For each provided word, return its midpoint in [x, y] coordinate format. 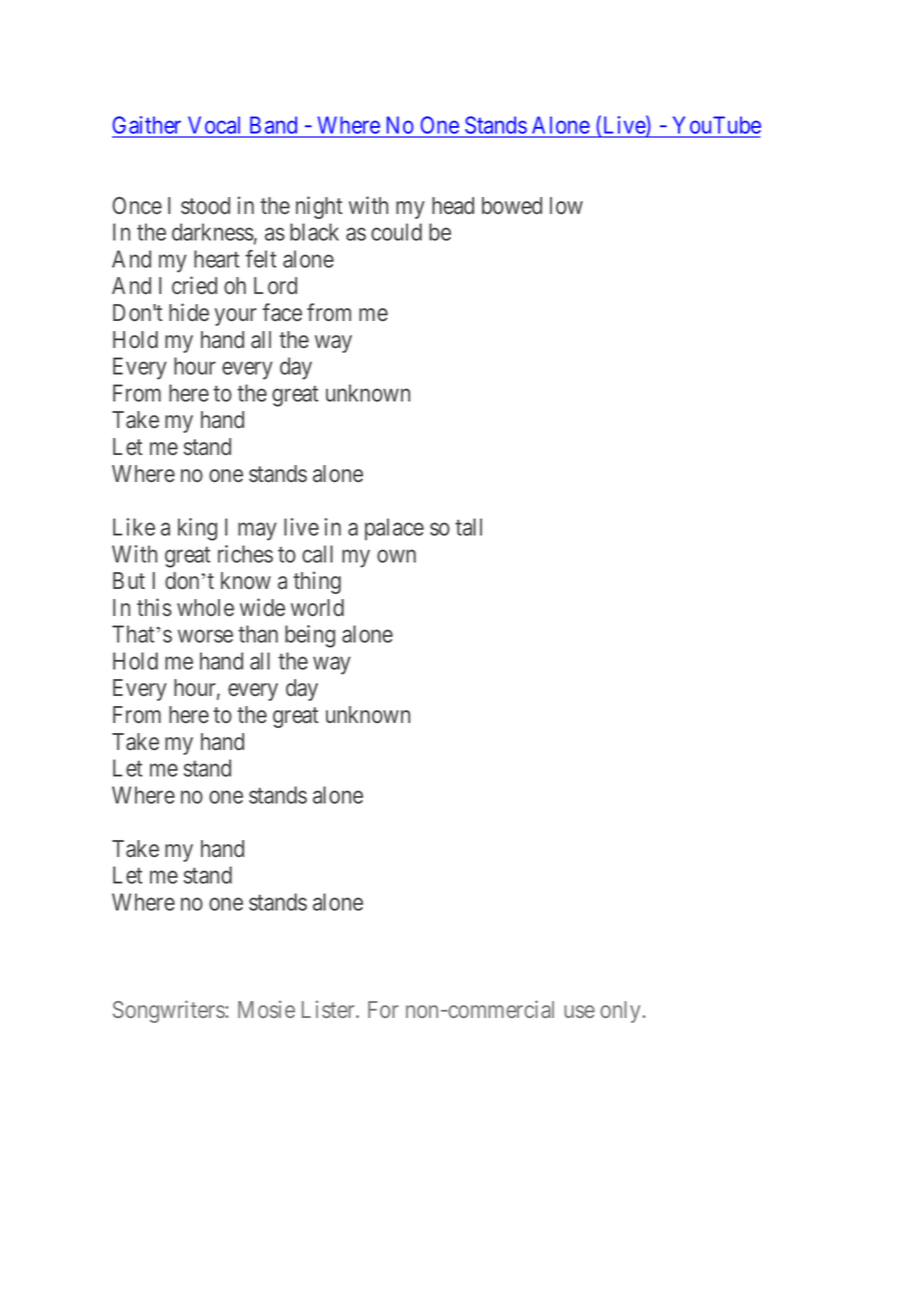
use [579, 1011]
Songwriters [169, 1011]
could [396, 232]
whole [205, 607]
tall [468, 527]
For [383, 1009]
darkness [213, 232]
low [566, 205]
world [317, 608]
